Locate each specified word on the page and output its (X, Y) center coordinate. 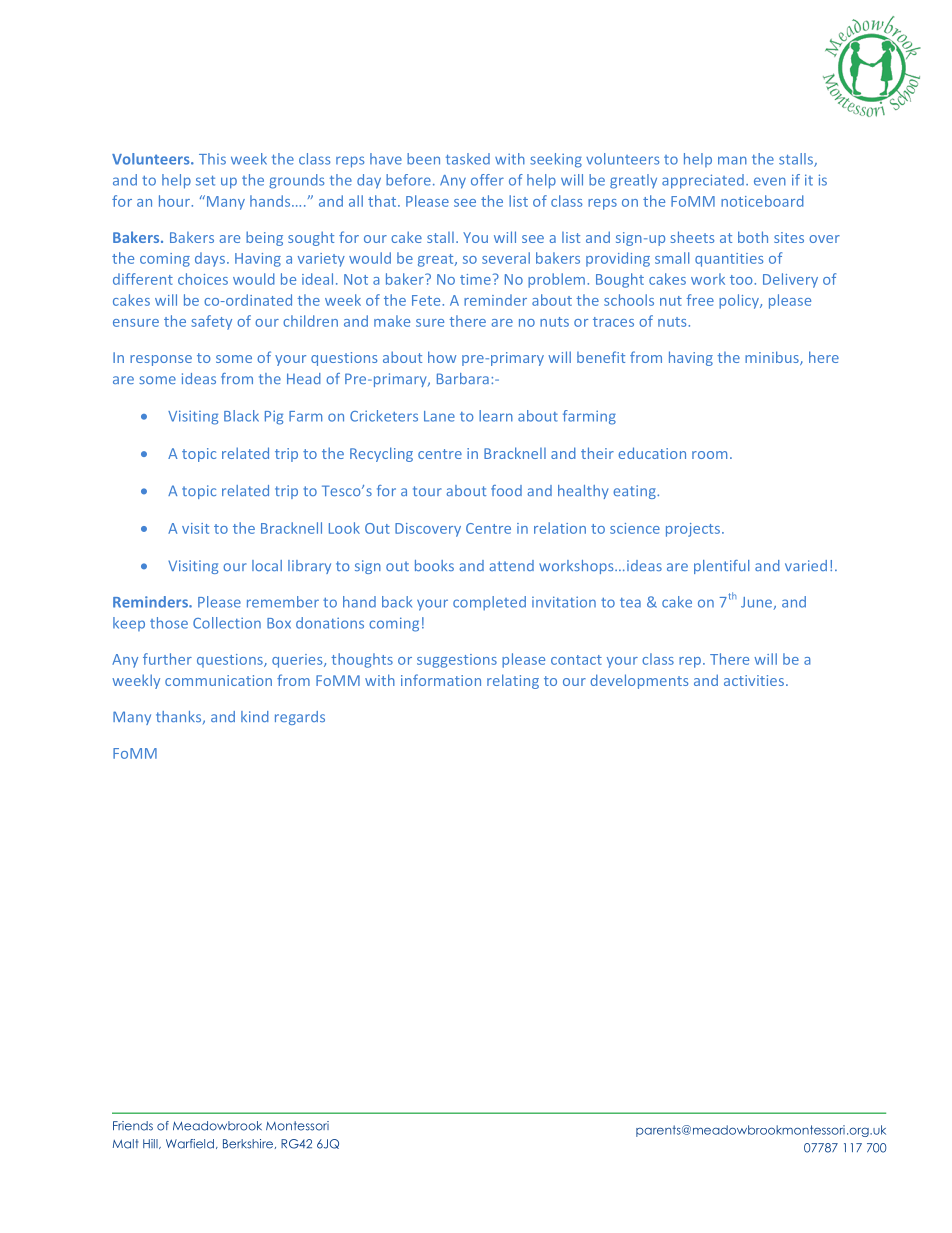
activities (754, 680)
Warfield (190, 1144)
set (205, 180)
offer (487, 180)
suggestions (457, 661)
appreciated (703, 181)
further (167, 659)
